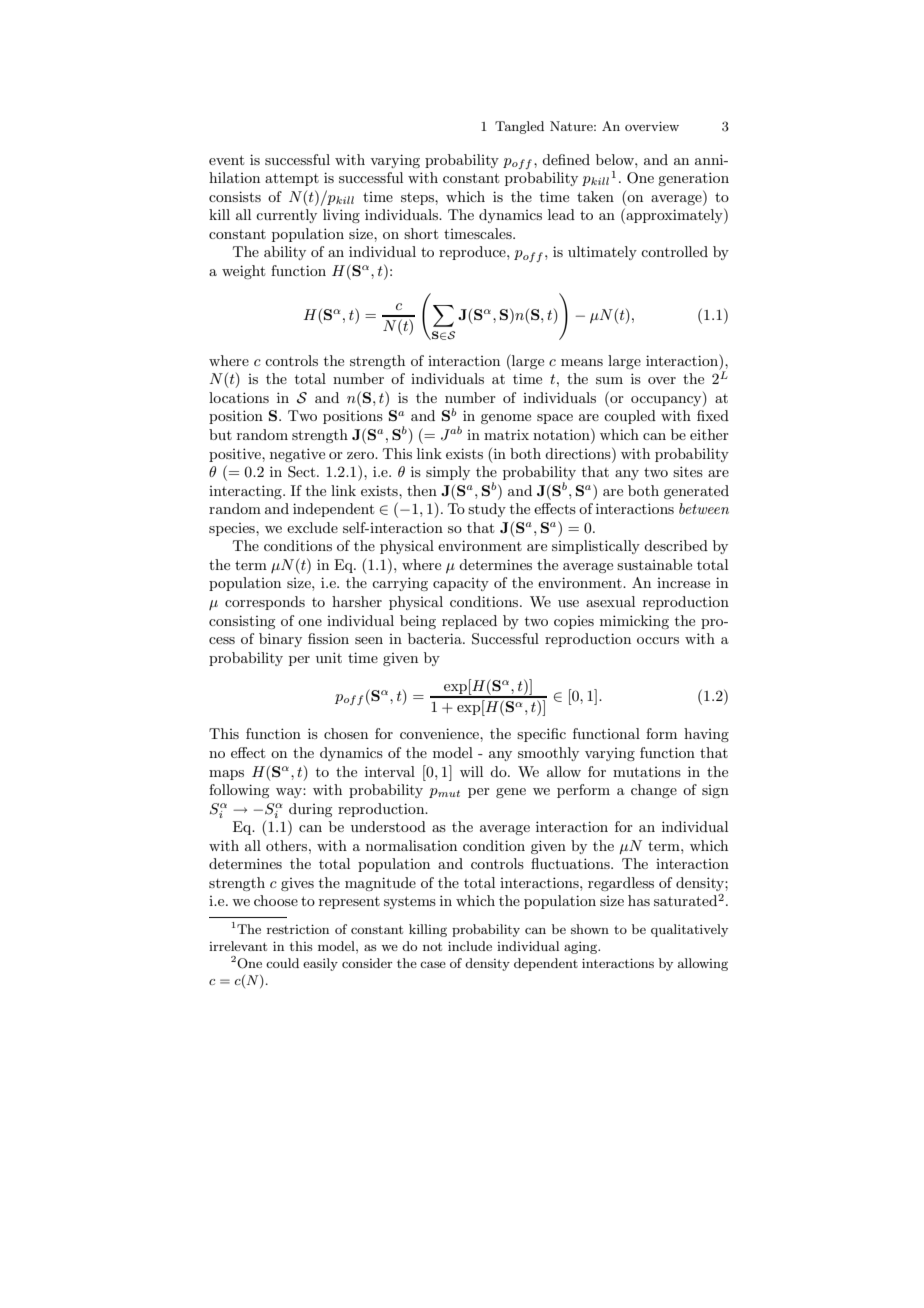 The width and height of the screenshot is (924, 1308). I want to click on event, so click(226, 160).
